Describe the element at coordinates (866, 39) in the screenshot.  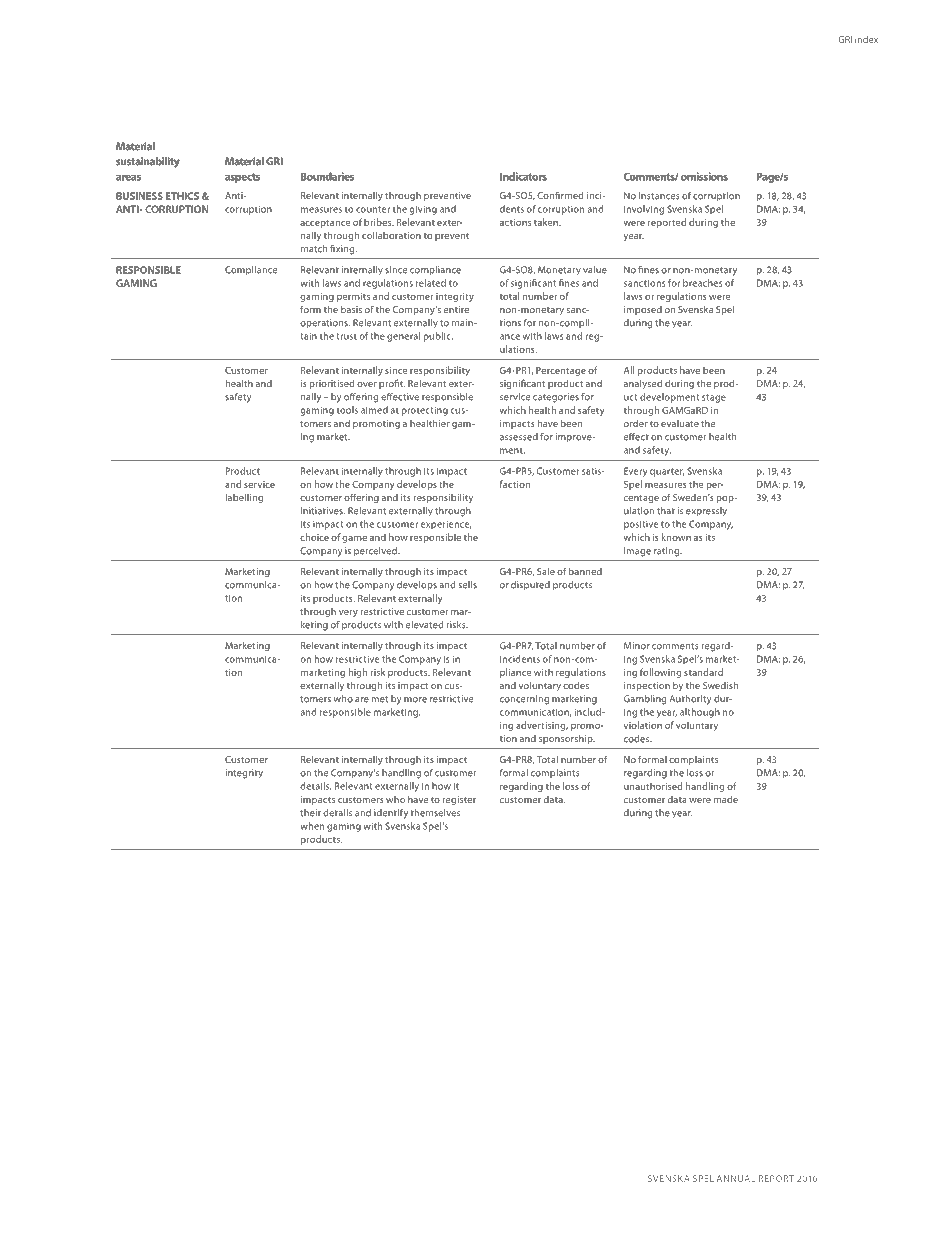
I see `index` at that location.
